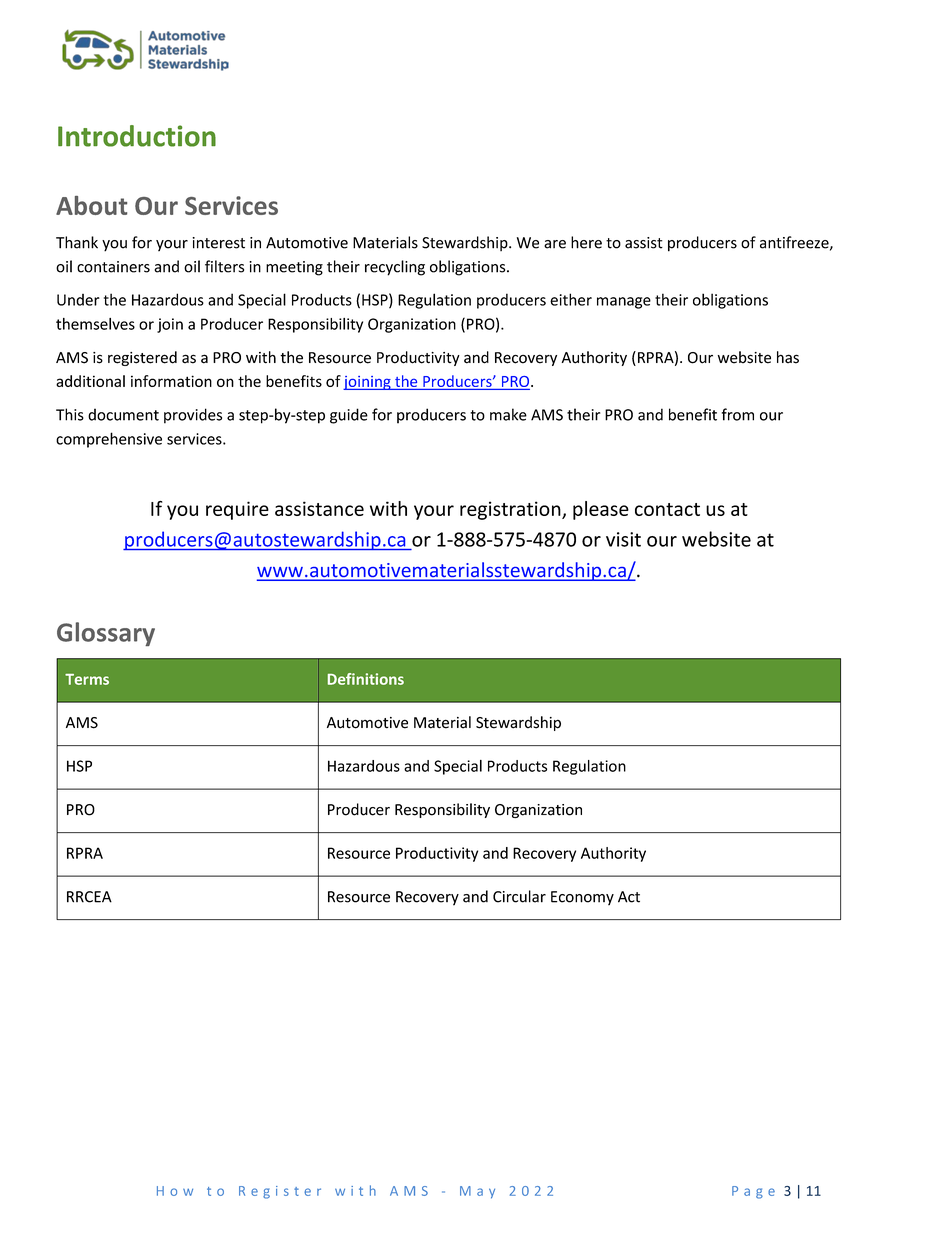  I want to click on Economy, so click(582, 898).
